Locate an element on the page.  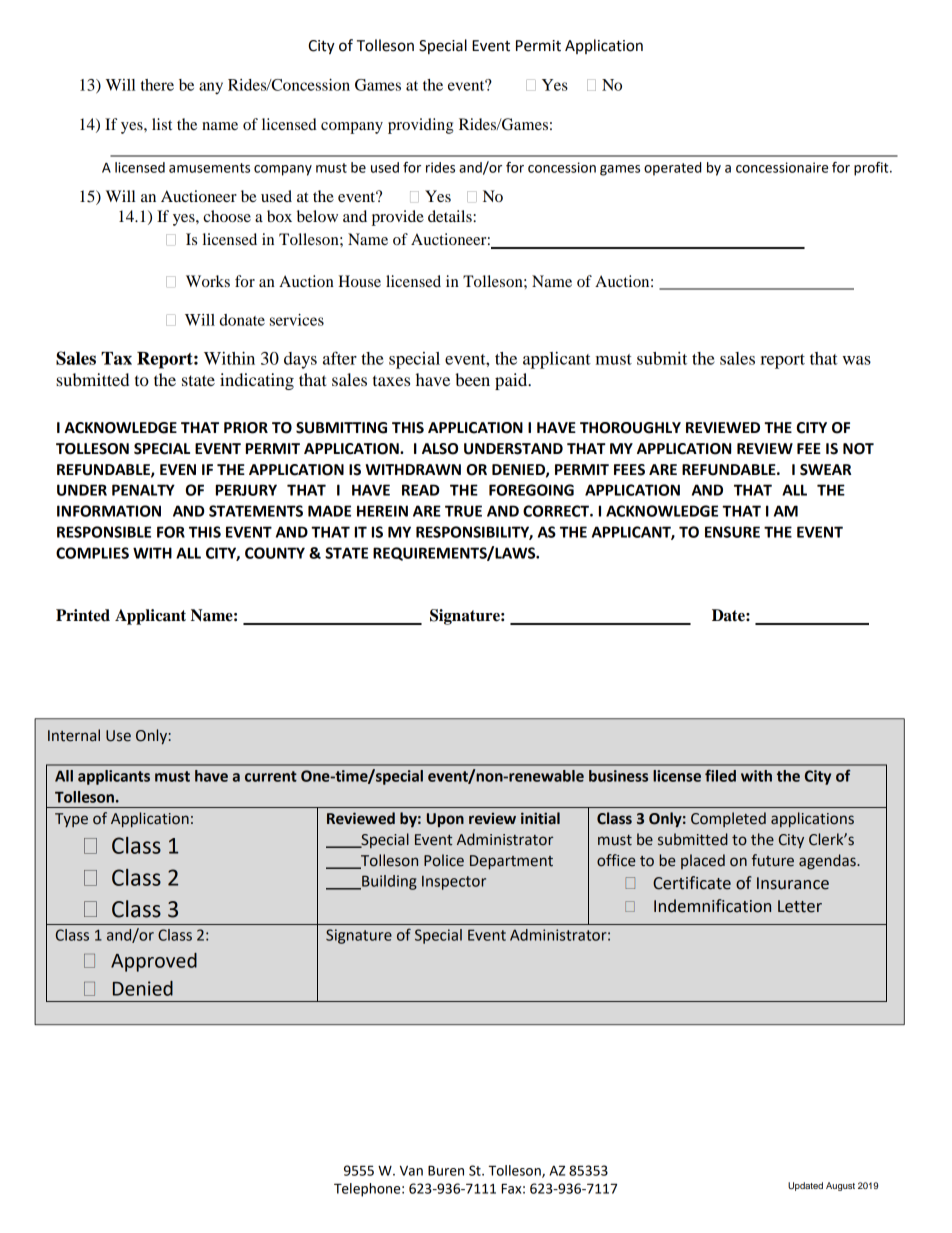
Approved is located at coordinates (154, 962).
